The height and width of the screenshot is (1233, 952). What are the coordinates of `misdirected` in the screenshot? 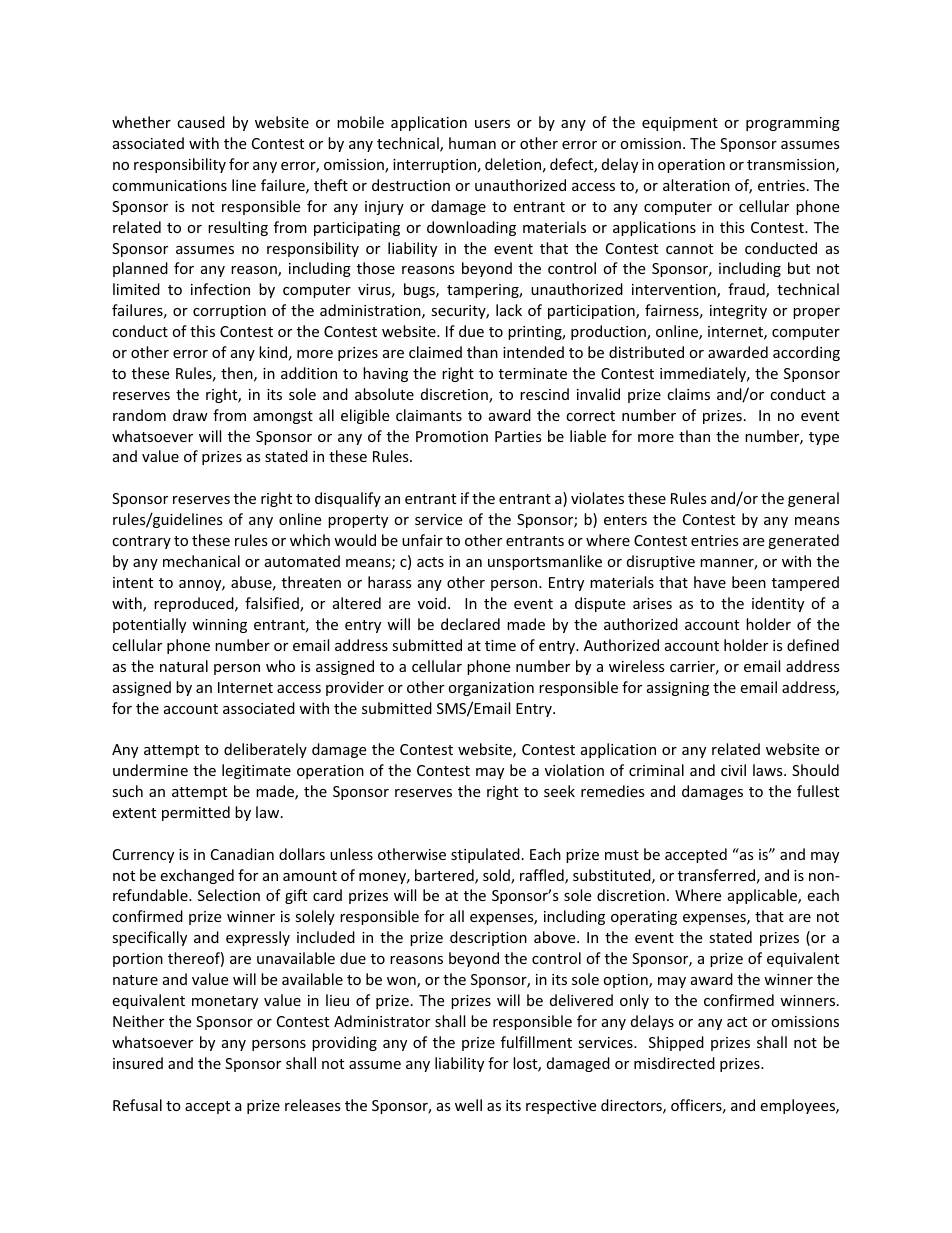 It's located at (674, 1063).
